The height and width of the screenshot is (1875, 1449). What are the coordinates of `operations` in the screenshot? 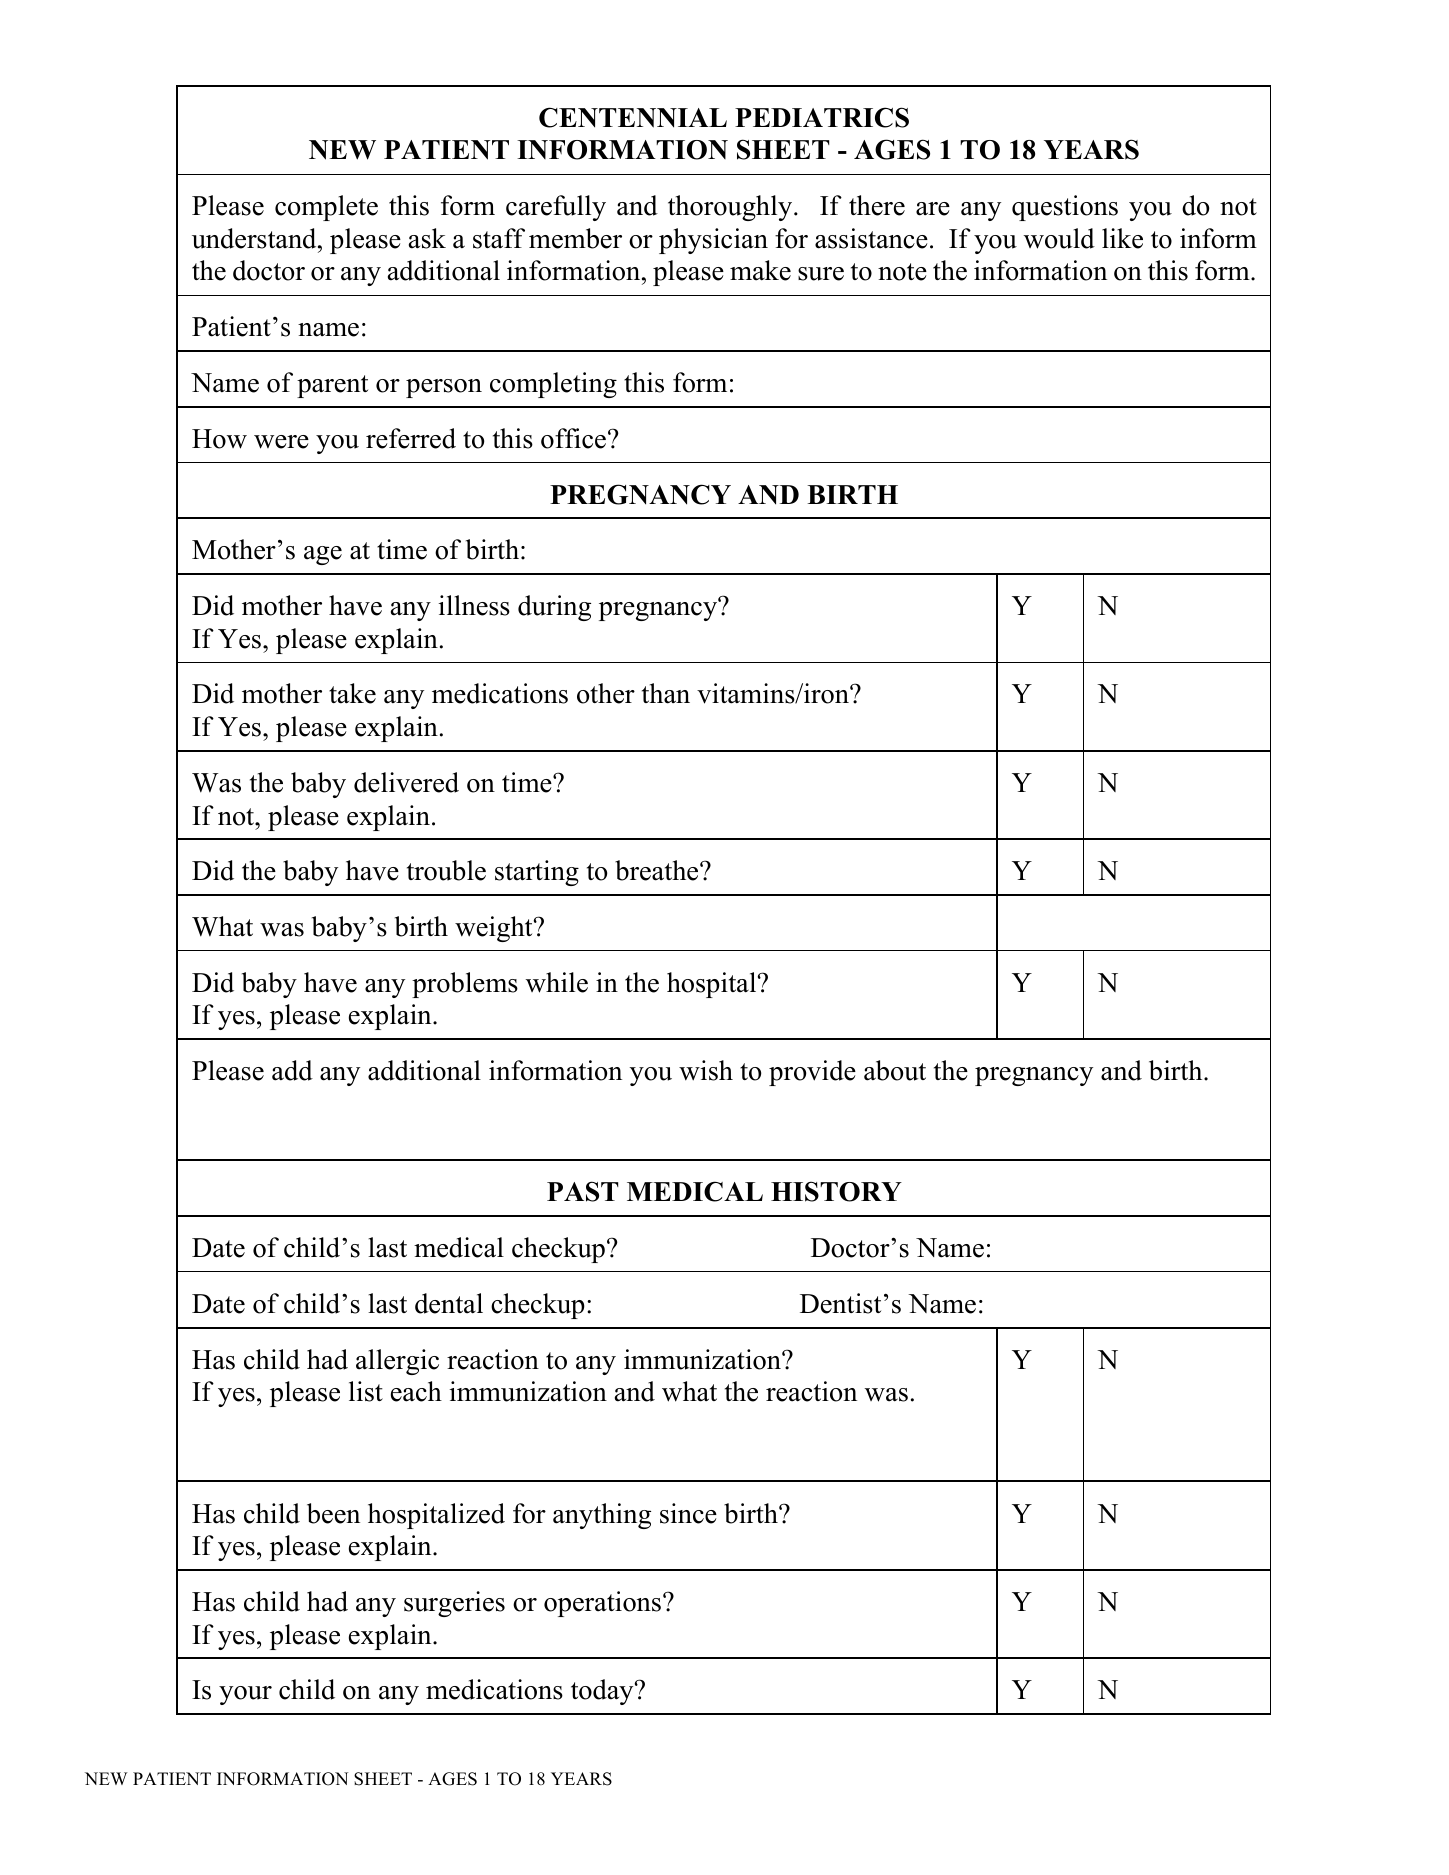 It's located at (602, 1604).
